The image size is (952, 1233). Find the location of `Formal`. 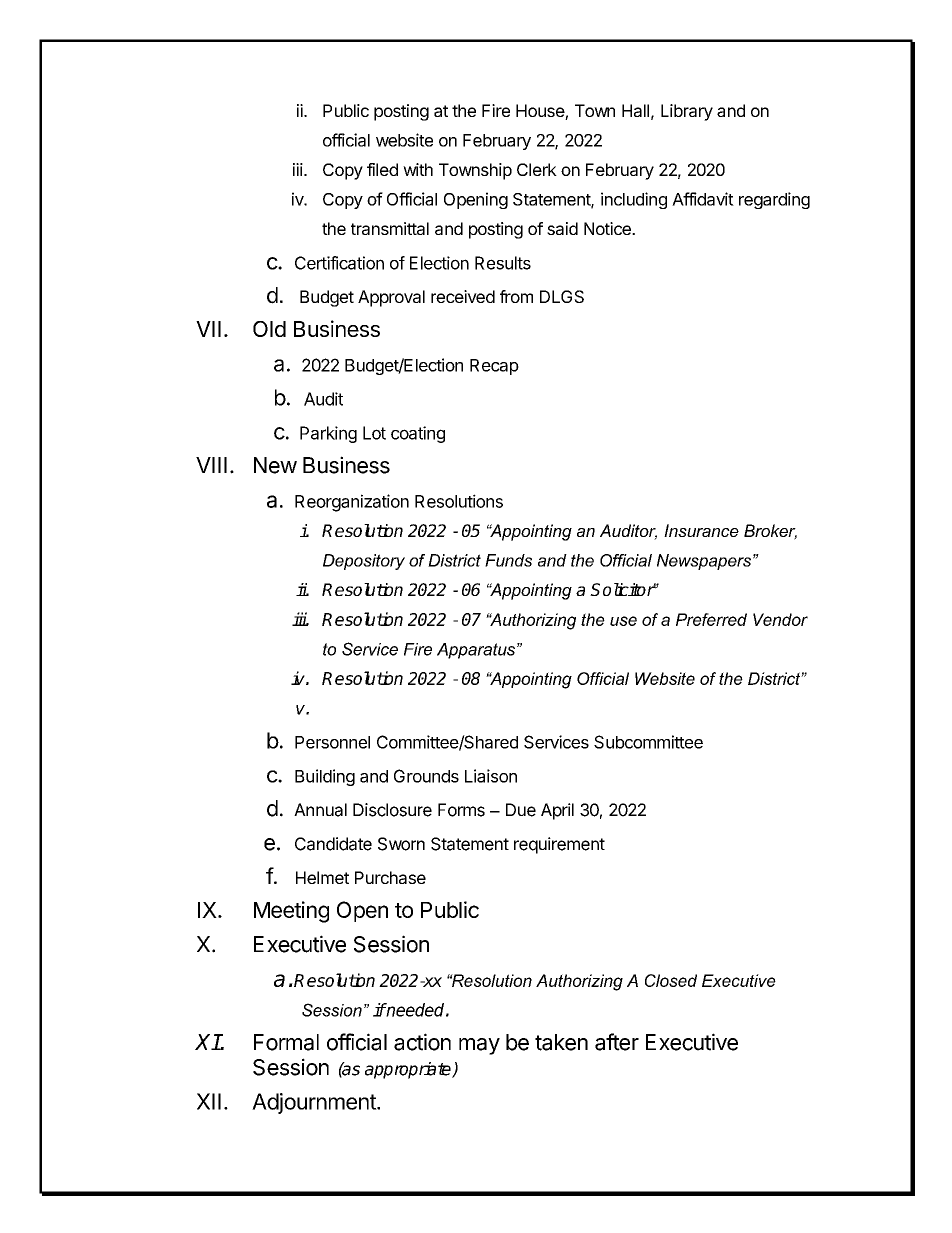

Formal is located at coordinates (286, 1042).
